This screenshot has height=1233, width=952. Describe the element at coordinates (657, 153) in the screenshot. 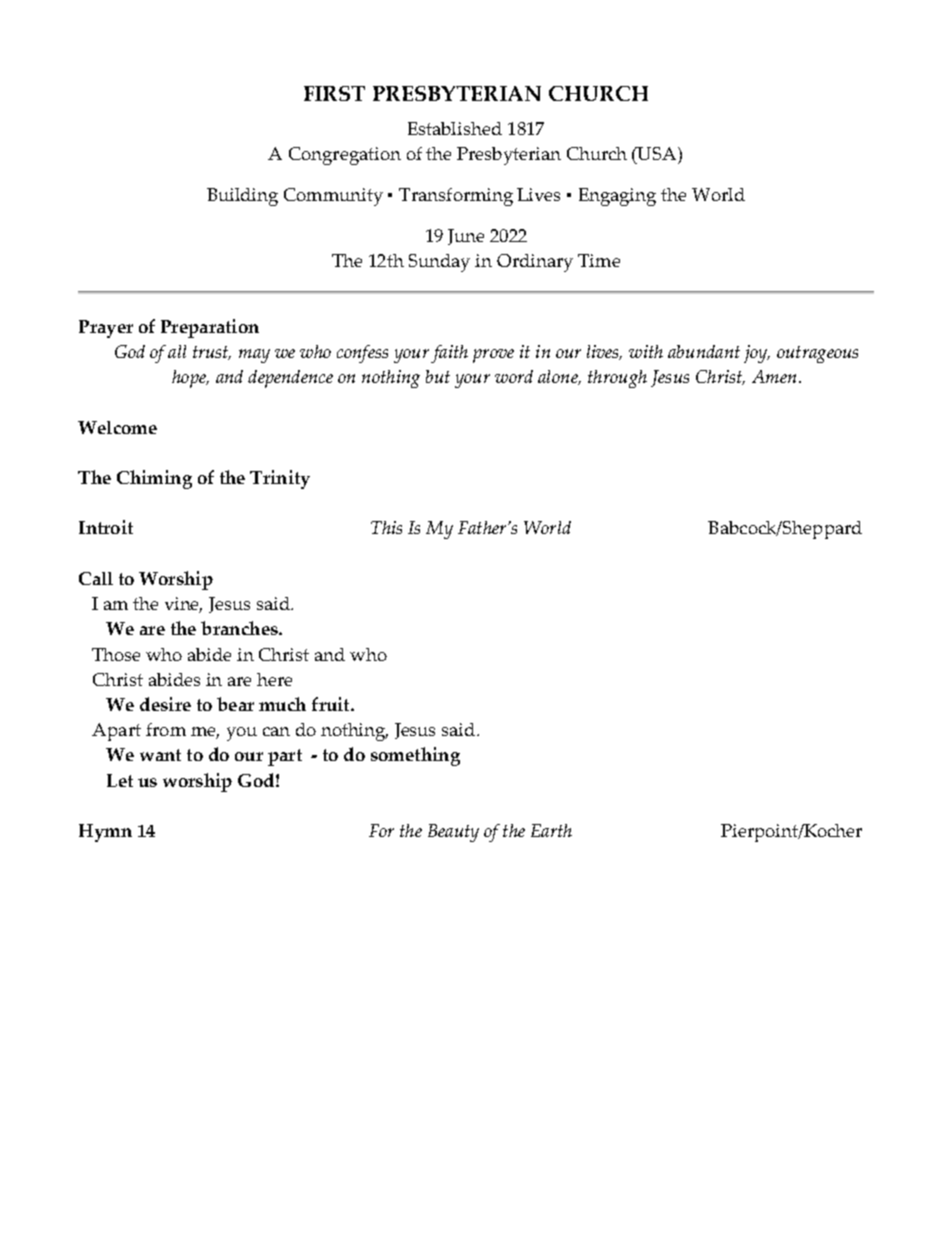

I see `USA` at that location.
